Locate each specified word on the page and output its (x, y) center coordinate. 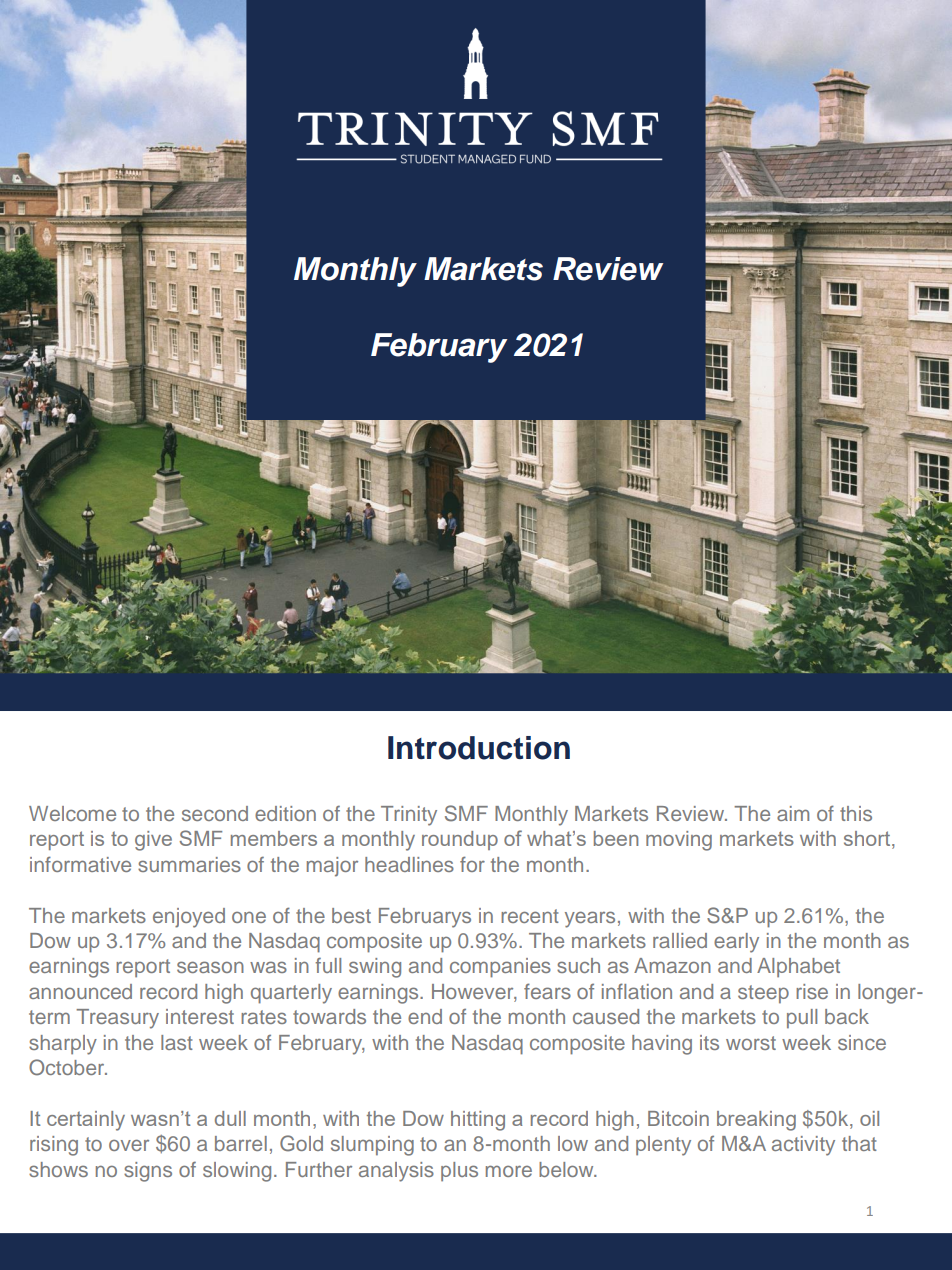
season (210, 967)
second (215, 813)
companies (500, 968)
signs (148, 1172)
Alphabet (798, 968)
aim (793, 813)
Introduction (479, 748)
